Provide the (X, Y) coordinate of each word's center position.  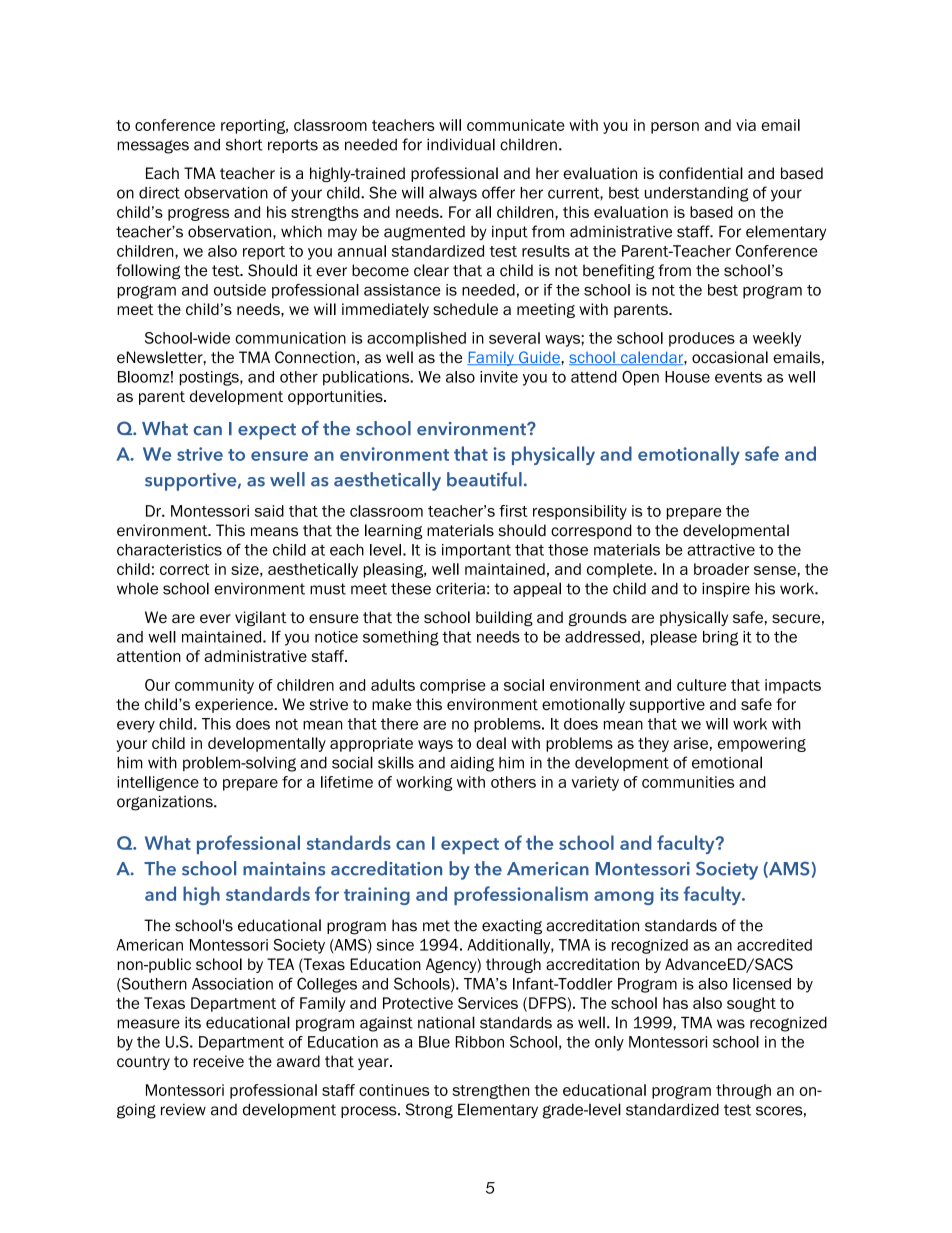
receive (219, 1061)
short (244, 144)
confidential (701, 173)
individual (461, 144)
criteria (460, 589)
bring (720, 638)
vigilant (261, 618)
